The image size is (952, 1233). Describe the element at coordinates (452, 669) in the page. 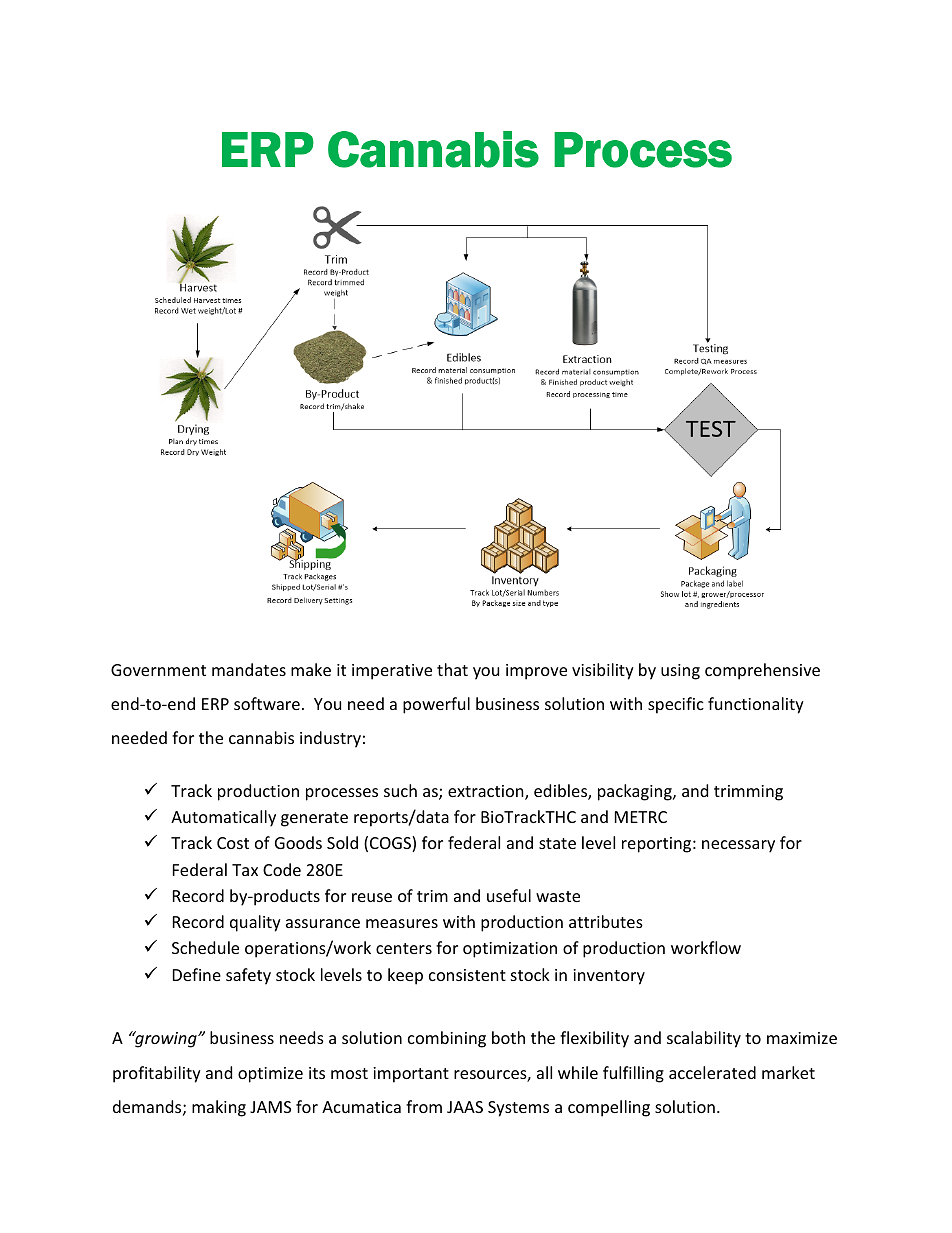

I see `that` at that location.
